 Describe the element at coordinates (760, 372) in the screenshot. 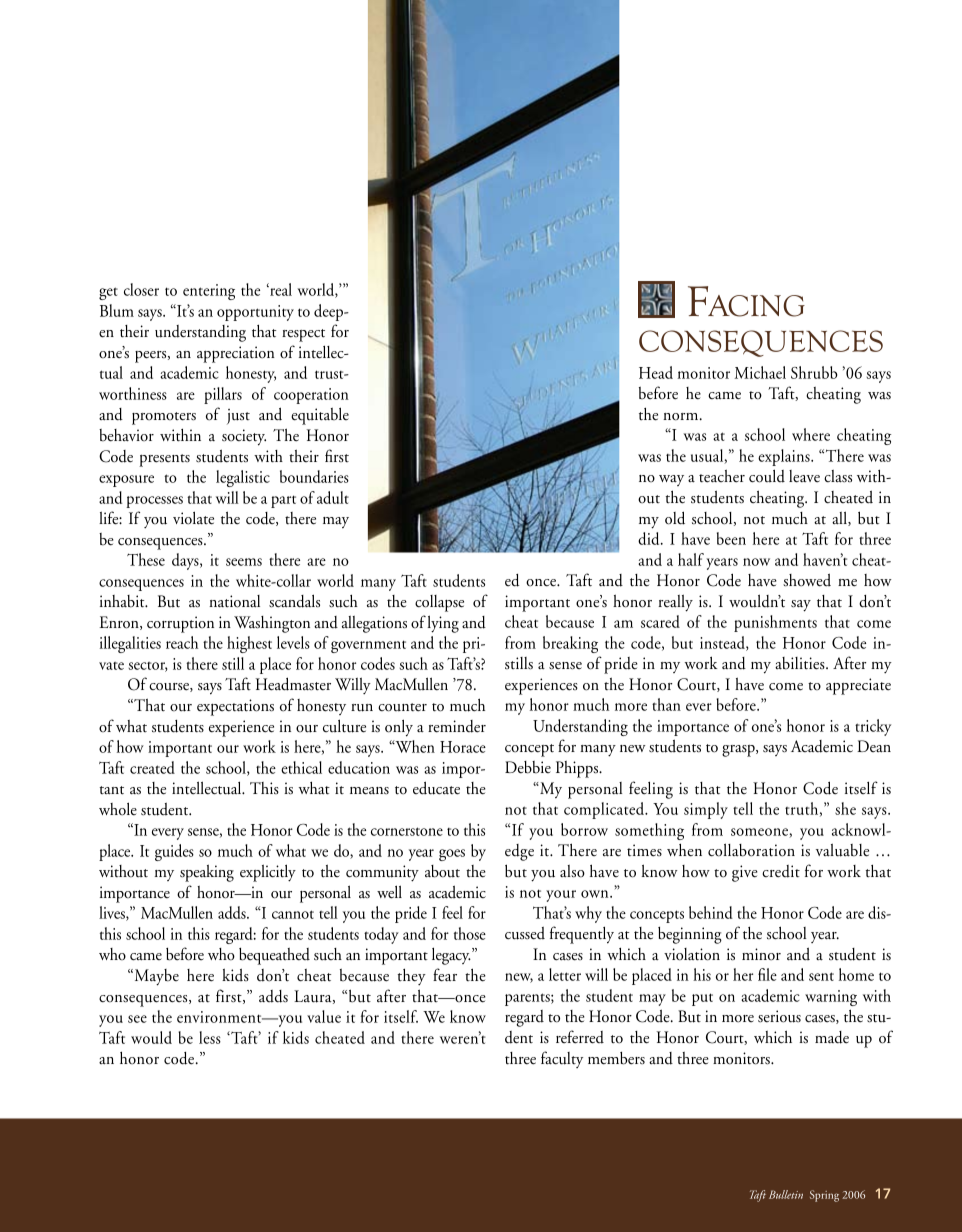

I see `Michael` at that location.
